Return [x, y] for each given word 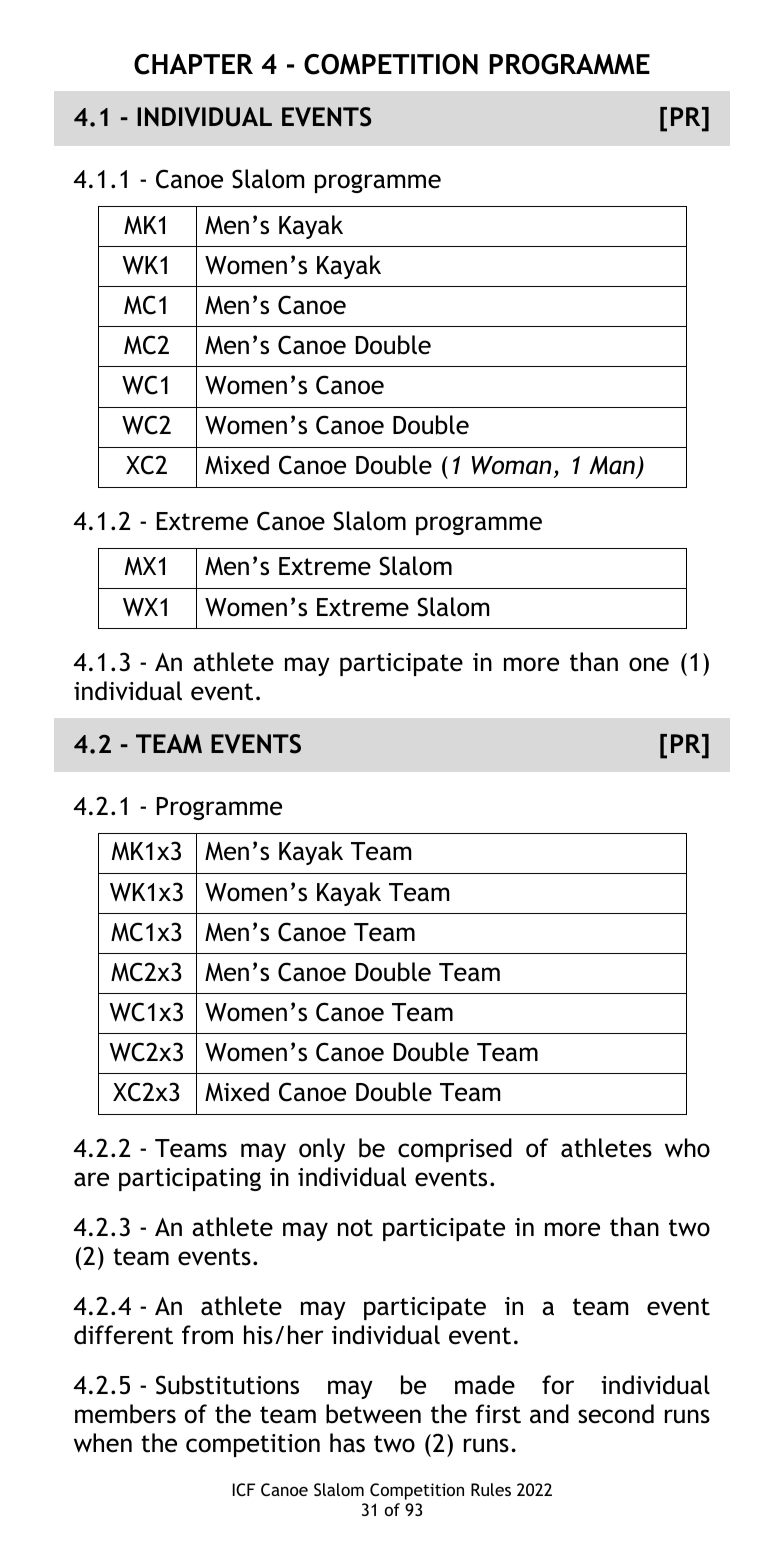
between [373, 1414]
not [355, 1228]
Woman [511, 465]
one [649, 664]
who [687, 1148]
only [322, 1150]
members [125, 1414]
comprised [455, 1150]
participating [190, 1179]
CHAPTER [193, 64]
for [558, 1385]
